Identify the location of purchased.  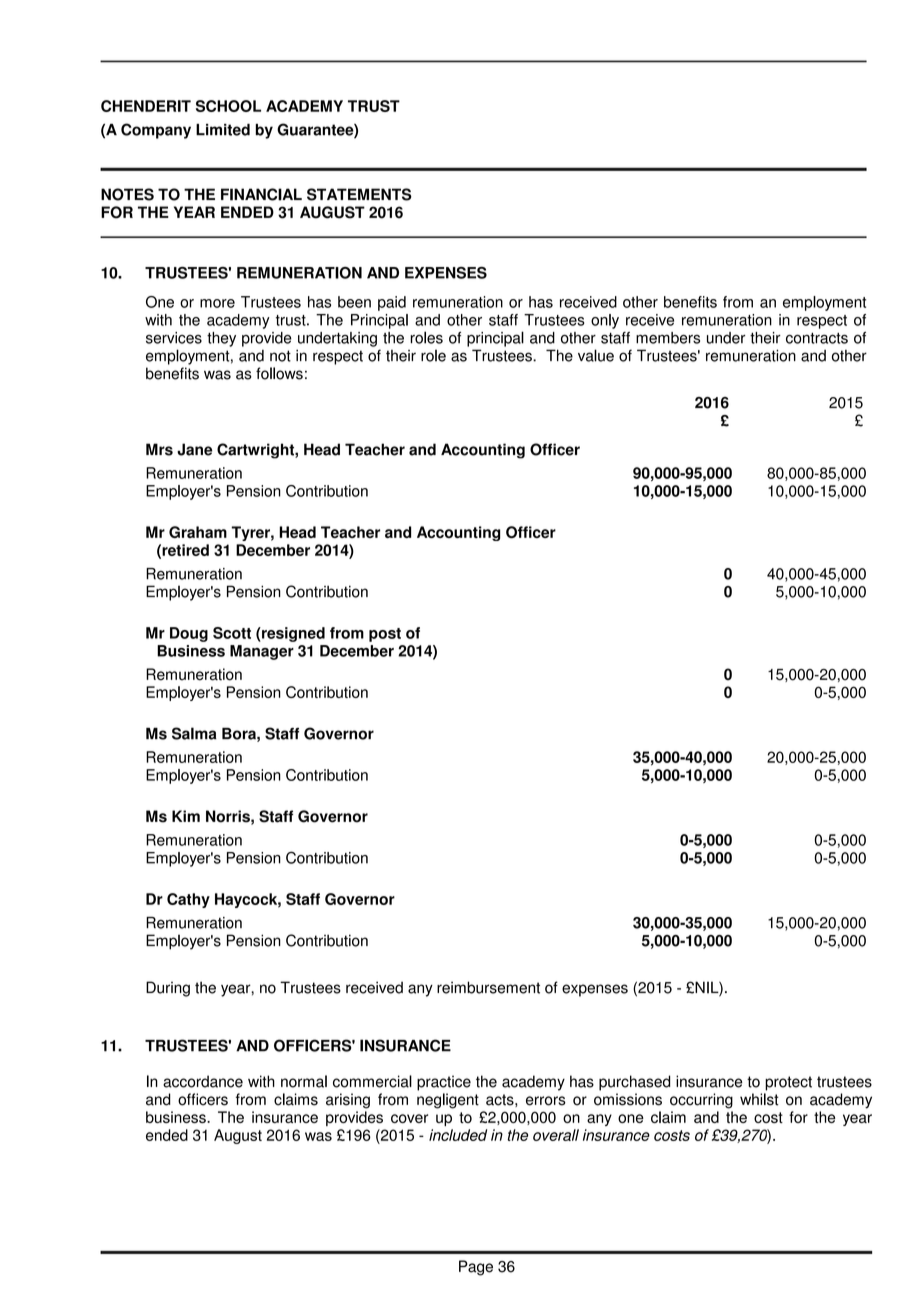
(634, 1083).
